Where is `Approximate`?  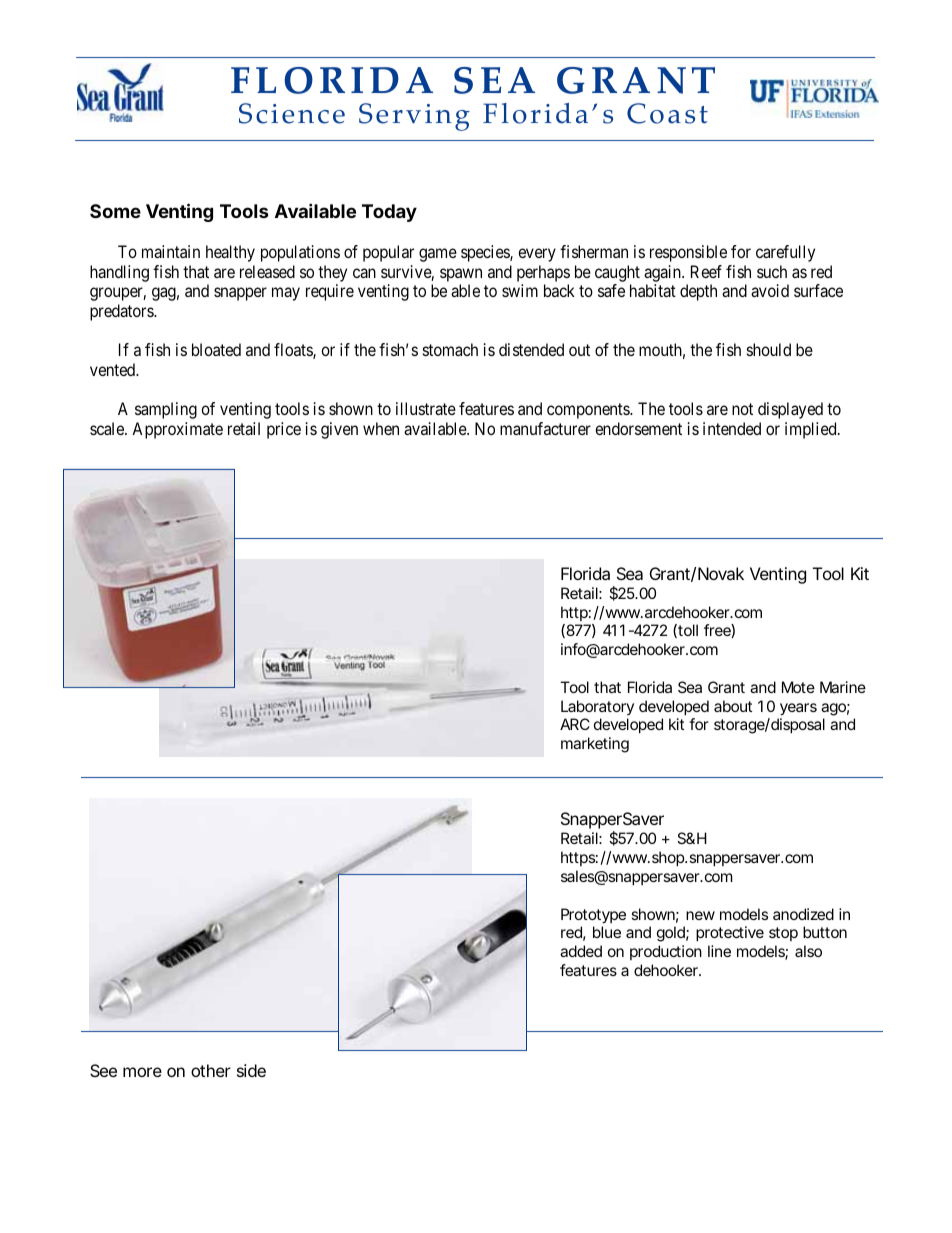 Approximate is located at coordinates (177, 430).
